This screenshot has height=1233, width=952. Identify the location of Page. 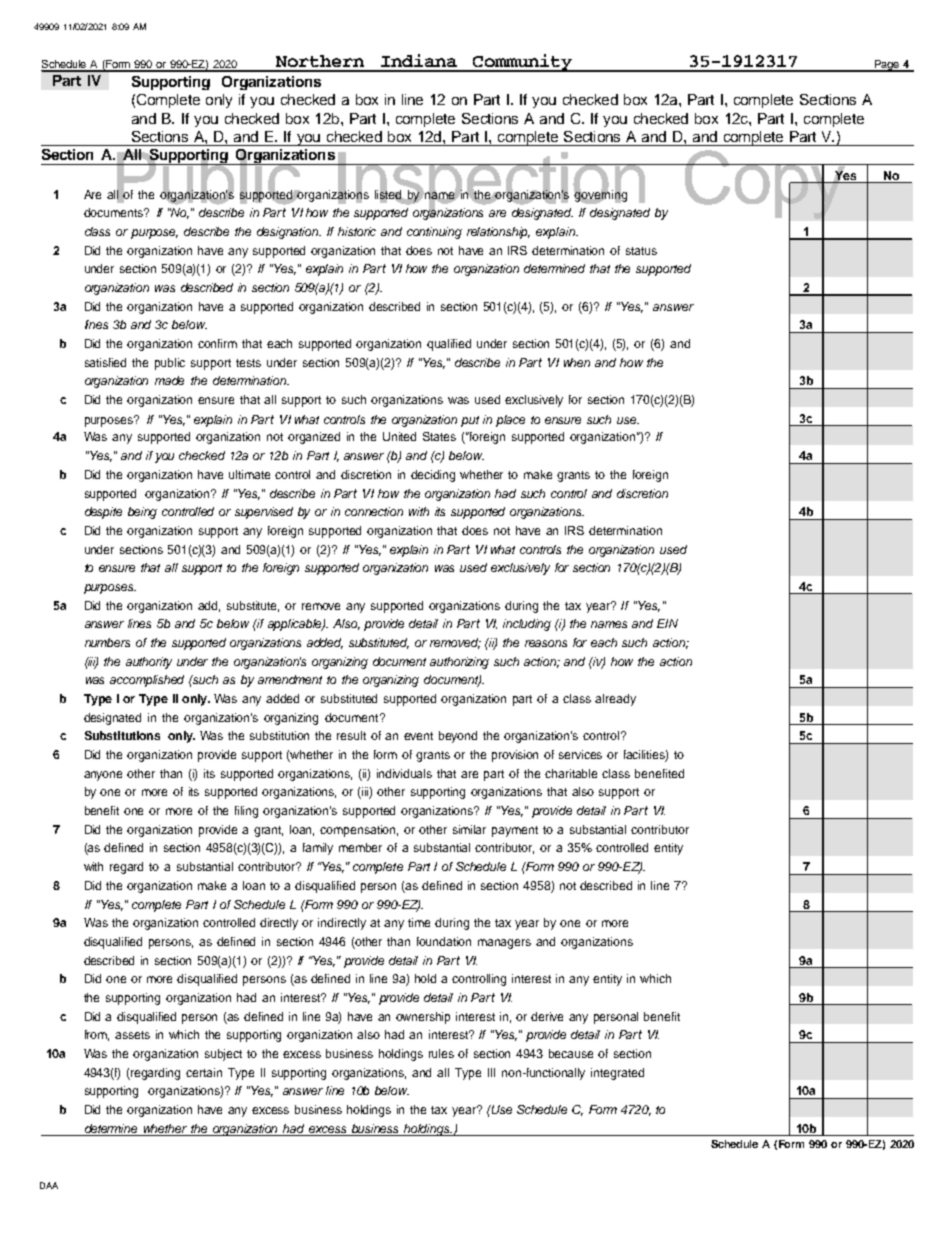
(886, 66).
